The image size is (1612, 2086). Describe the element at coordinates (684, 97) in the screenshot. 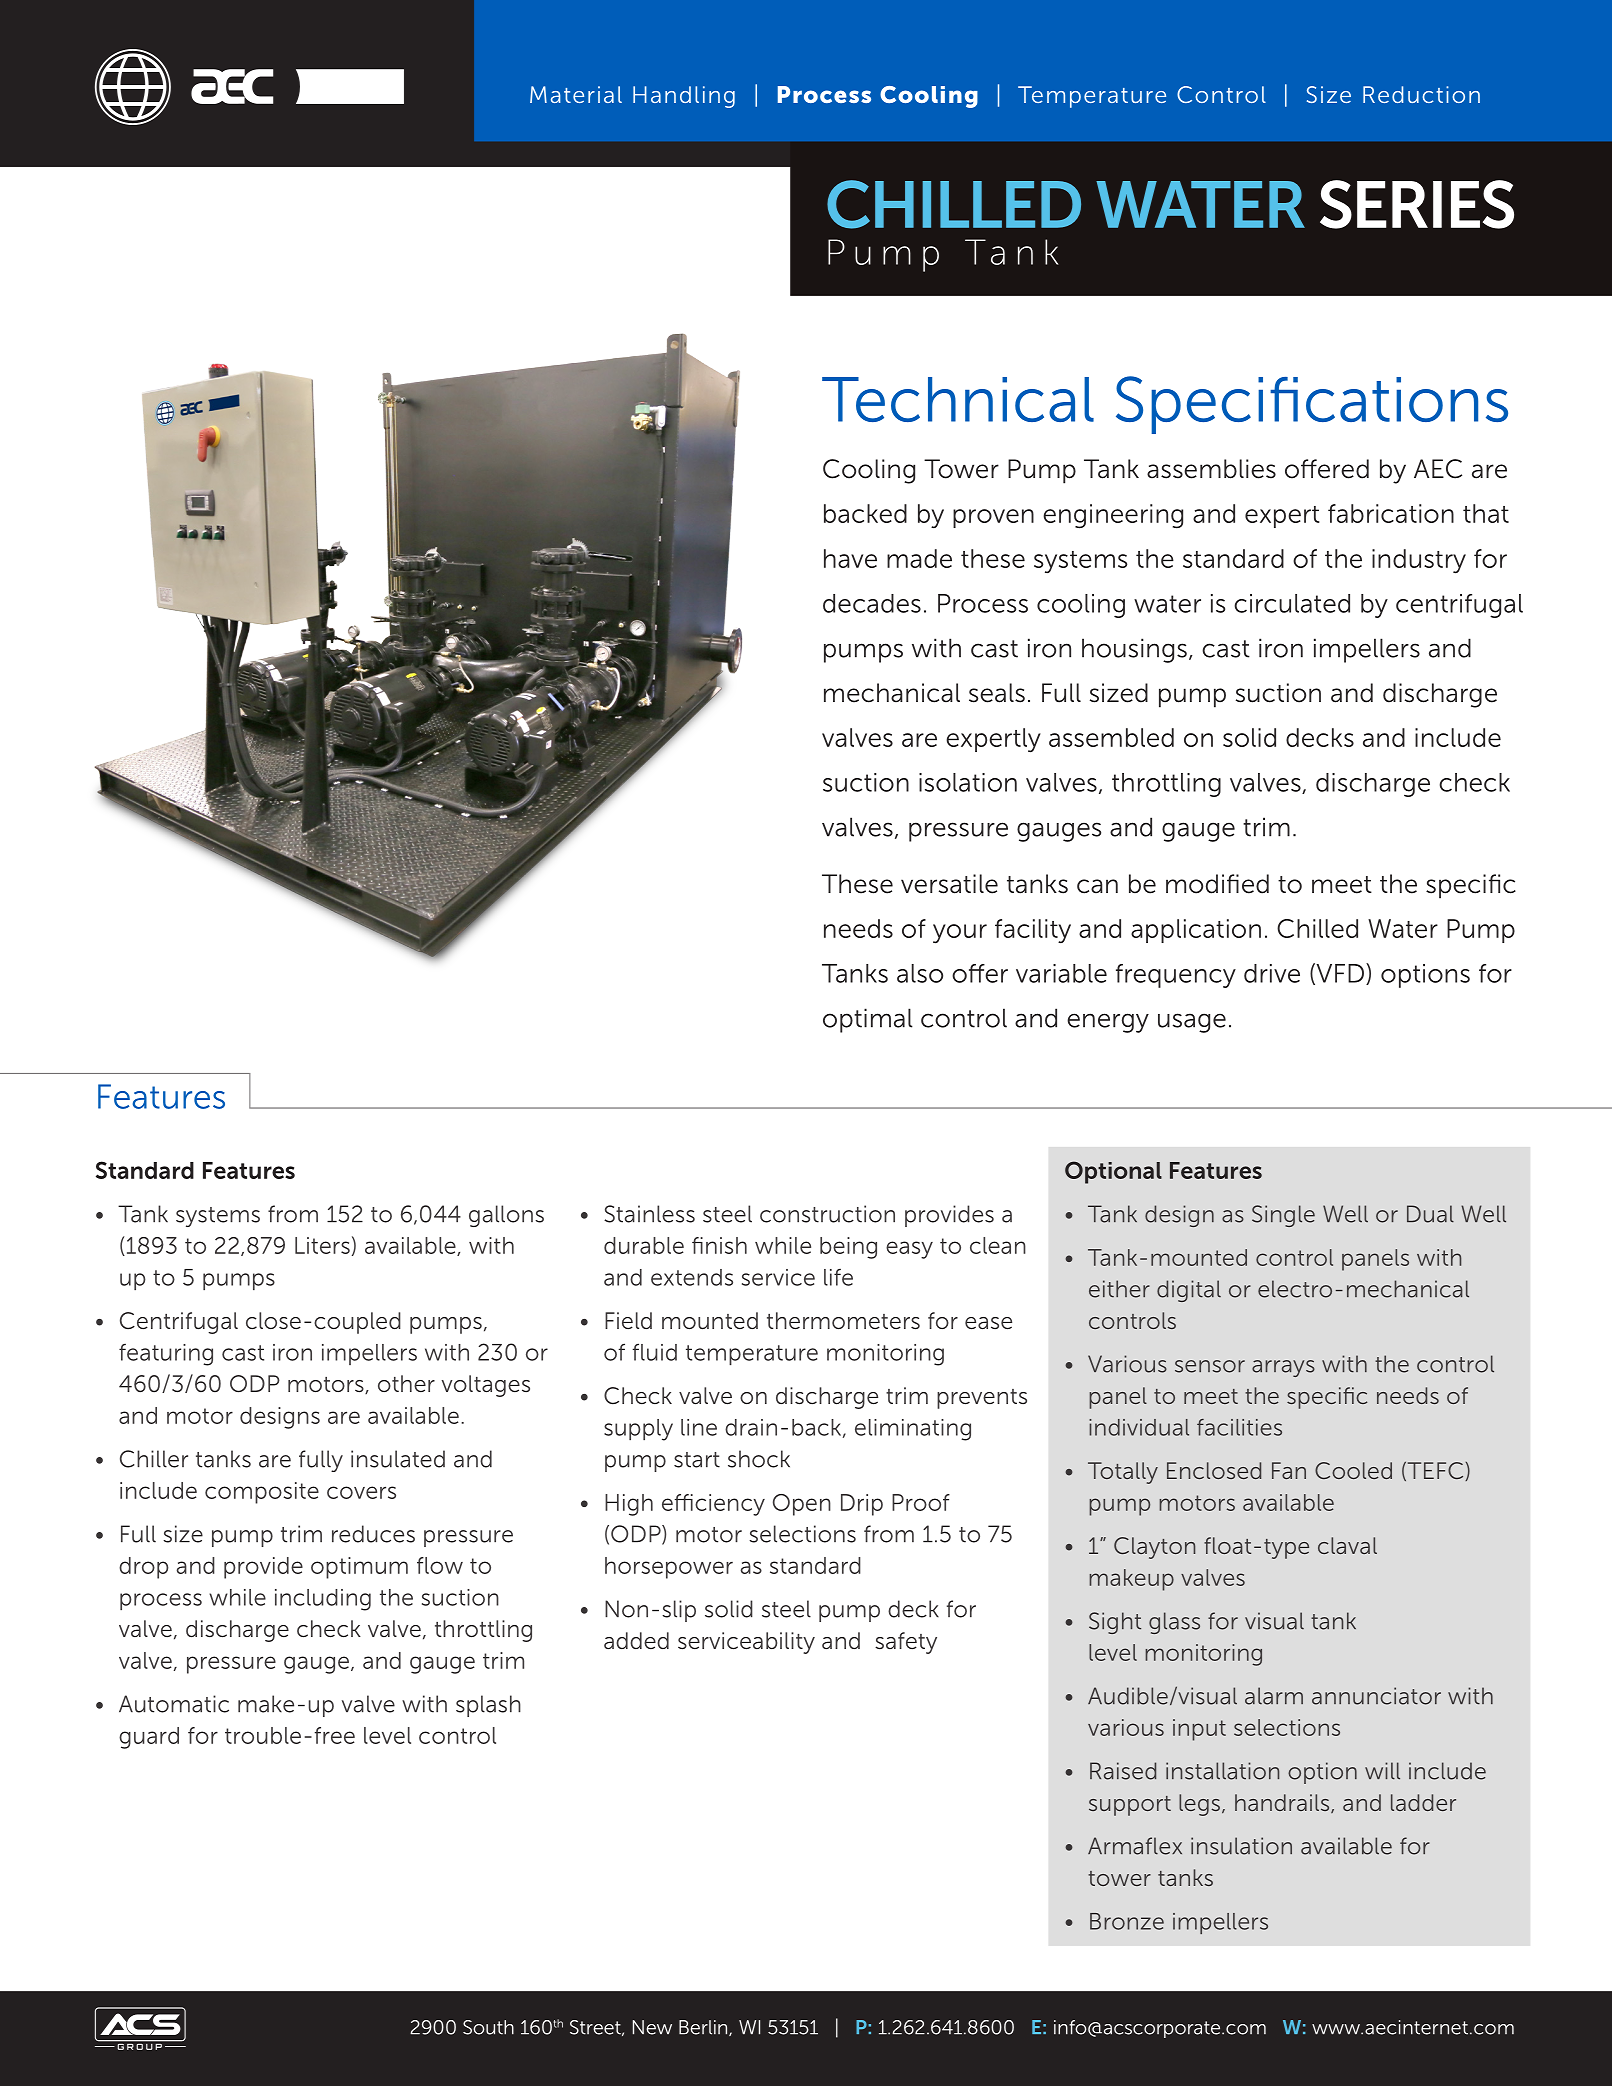

I see `Handling` at that location.
